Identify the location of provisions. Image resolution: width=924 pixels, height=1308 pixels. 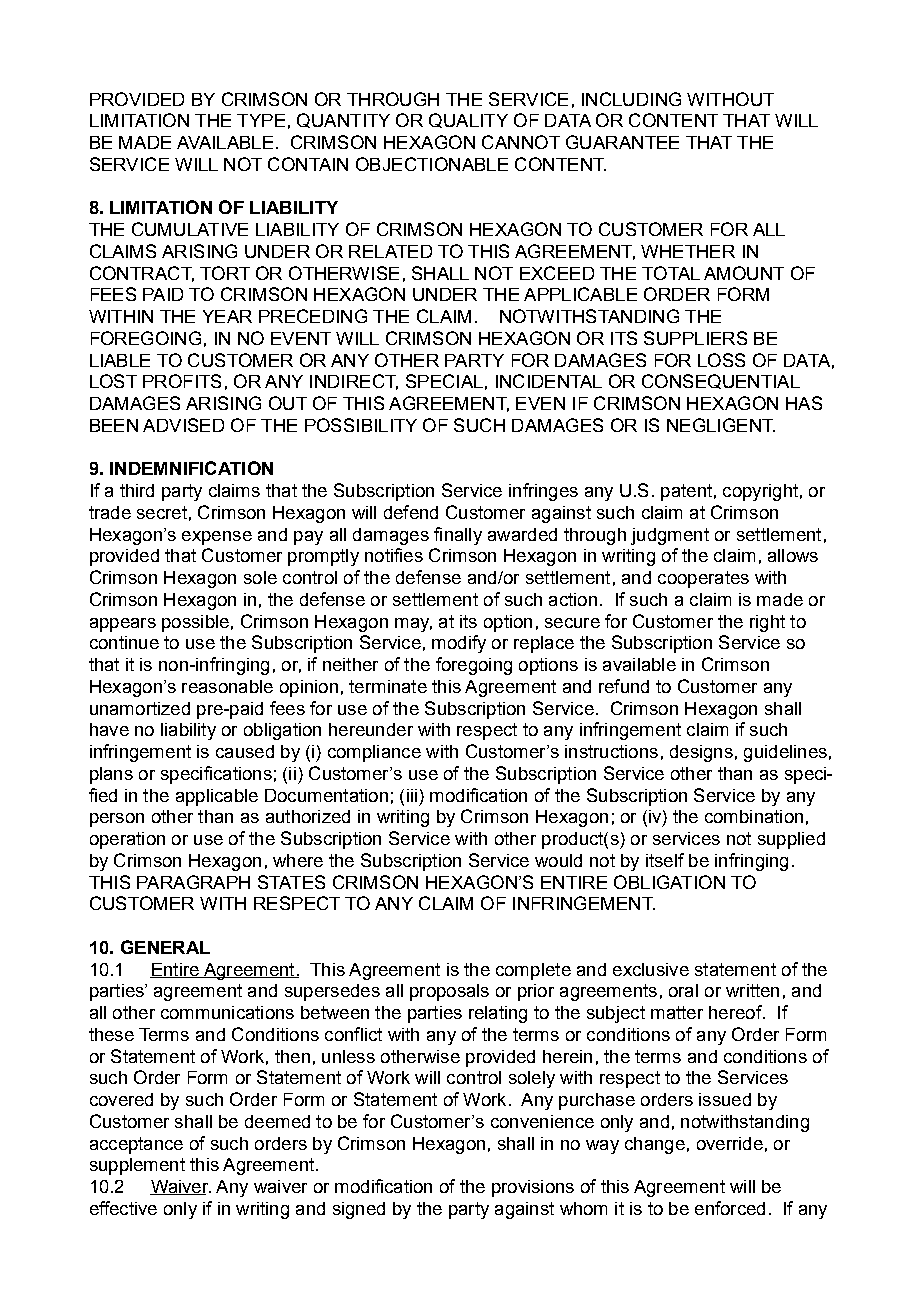
(533, 1188).
